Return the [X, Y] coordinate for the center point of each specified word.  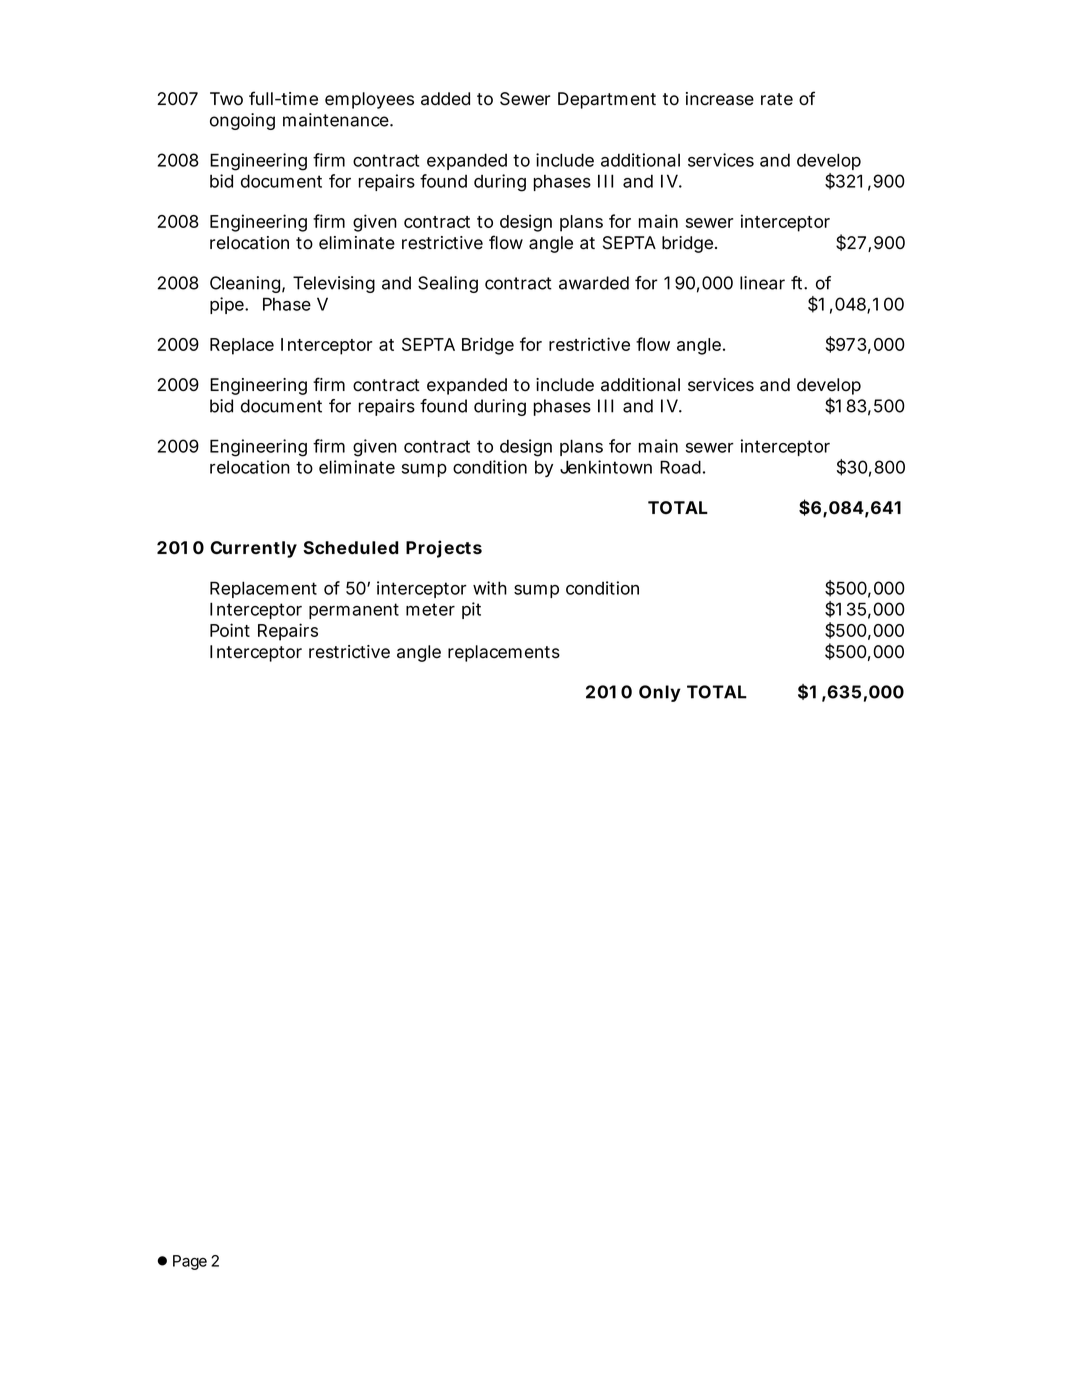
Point [230, 630]
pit [471, 610]
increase [720, 99]
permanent [354, 611]
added [445, 99]
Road [680, 467]
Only [660, 693]
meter [430, 609]
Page [190, 1262]
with [490, 588]
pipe [228, 305]
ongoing [242, 121]
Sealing [448, 284]
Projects [444, 549]
